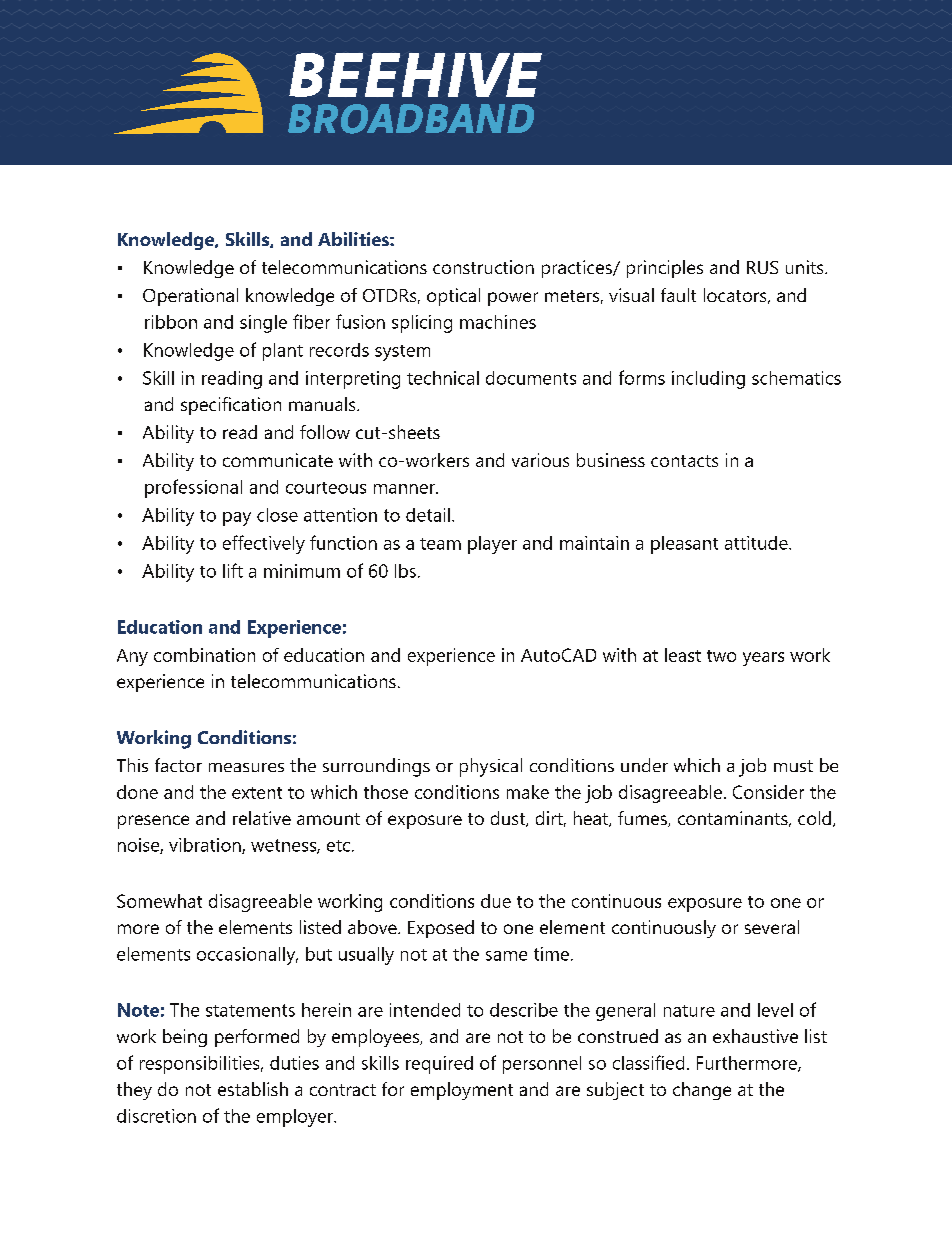 This document has height=1233, width=952. Describe the element at coordinates (702, 1091) in the document. I see `change` at that location.
